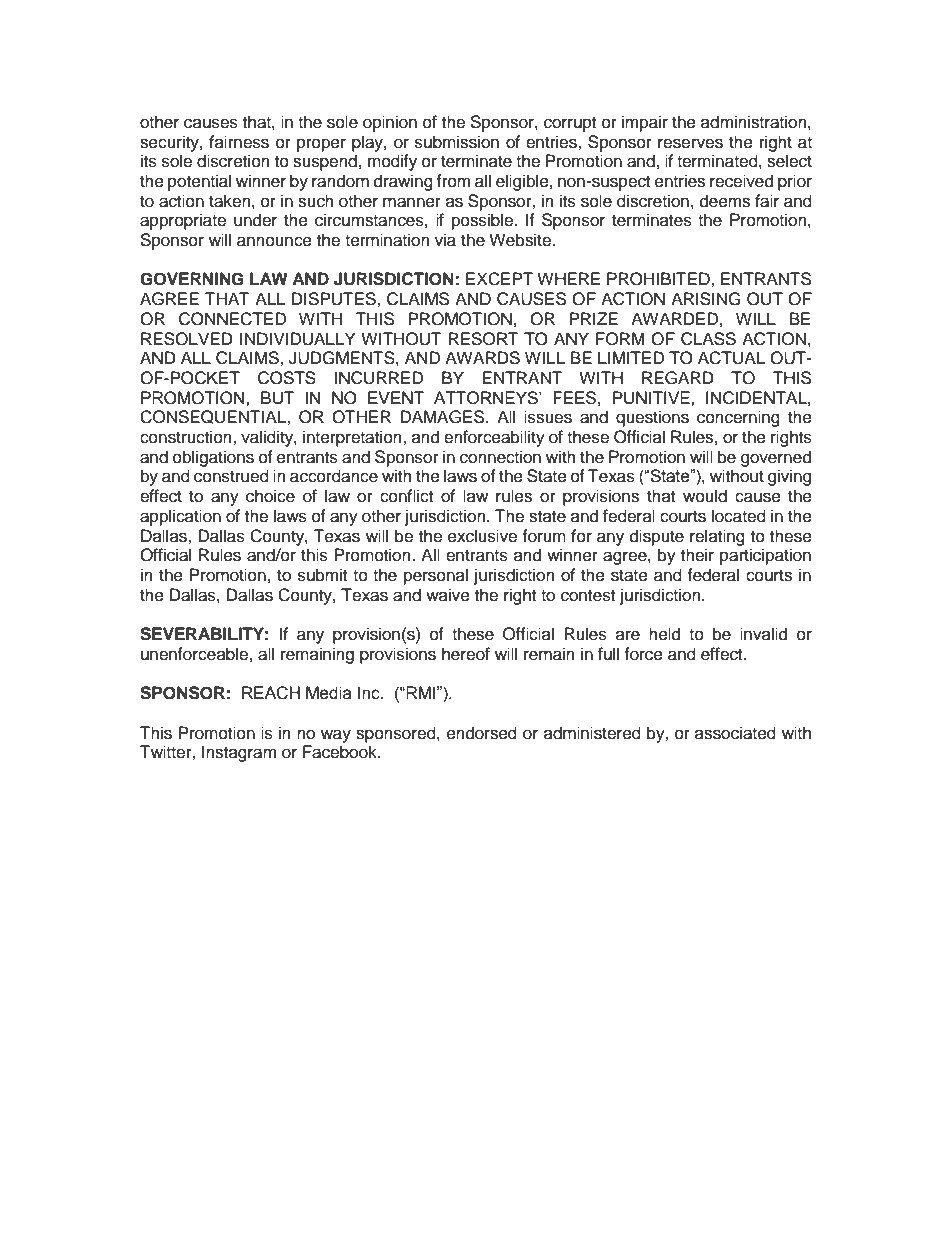 Image resolution: width=952 pixels, height=1233 pixels. What do you see at coordinates (239, 753) in the screenshot?
I see `Instagram` at bounding box center [239, 753].
